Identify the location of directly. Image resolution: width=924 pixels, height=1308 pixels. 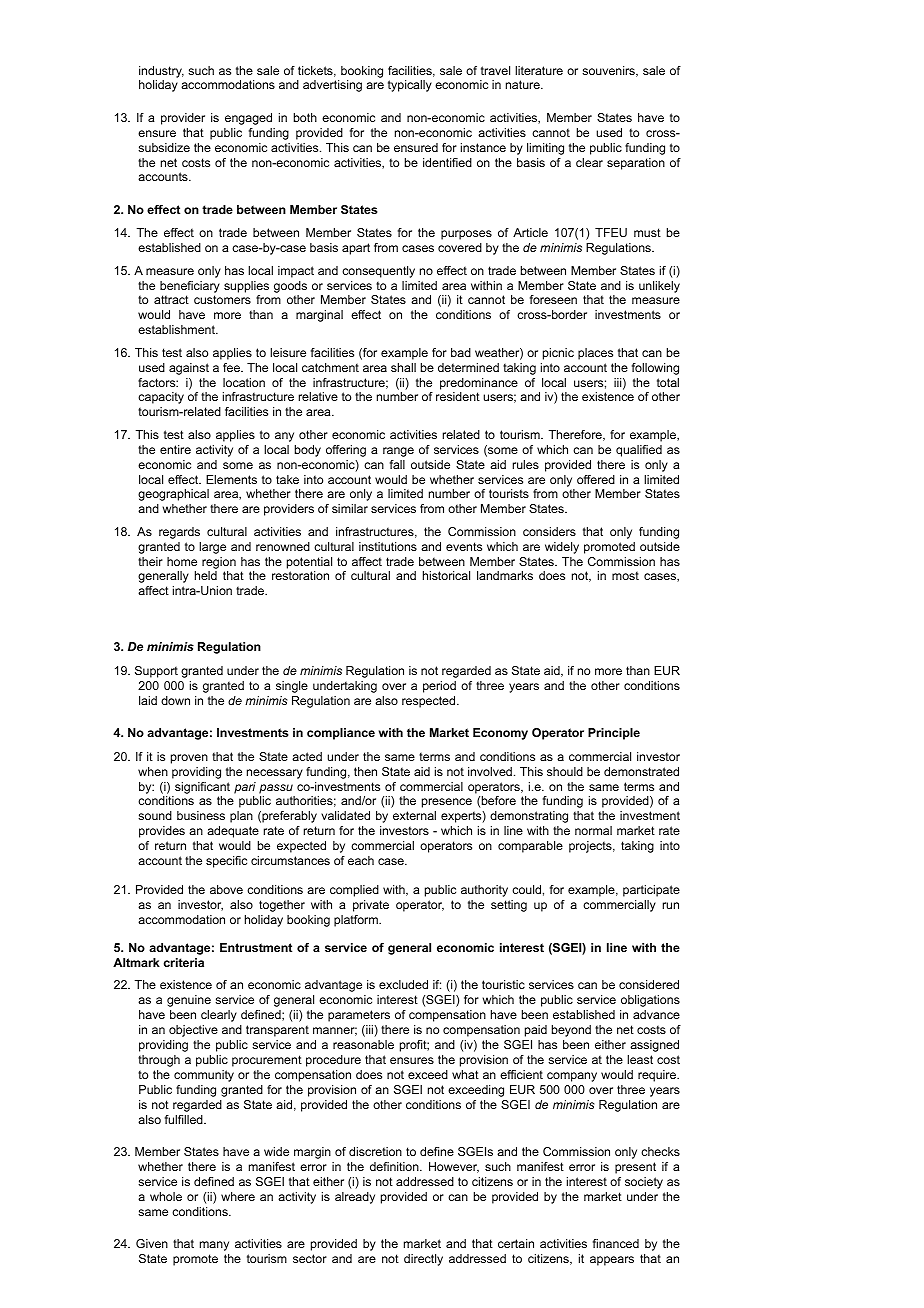
(423, 1260).
